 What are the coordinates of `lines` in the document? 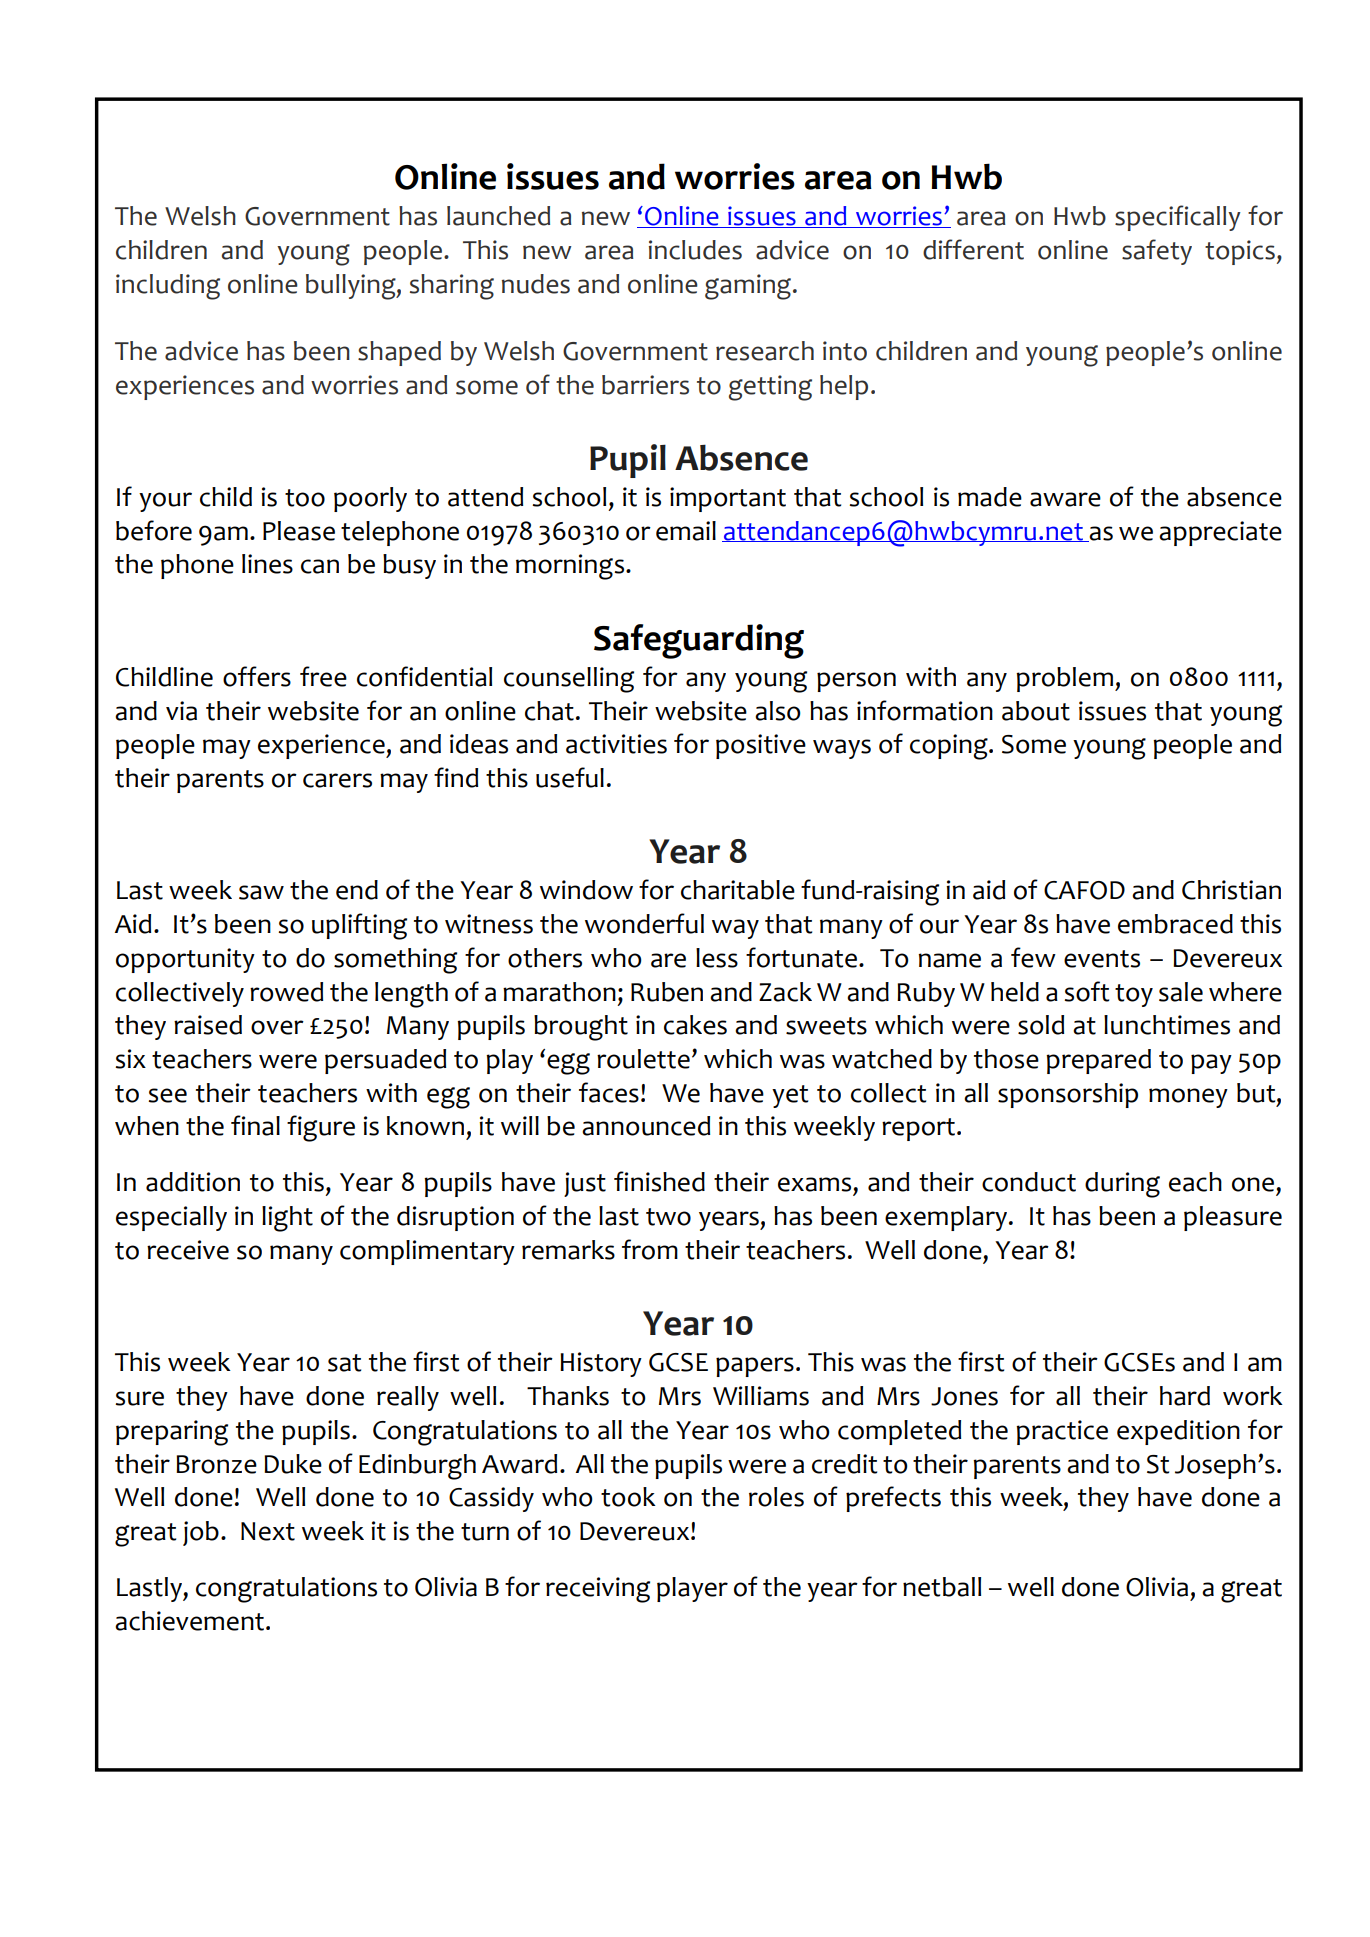 It's located at (267, 564).
